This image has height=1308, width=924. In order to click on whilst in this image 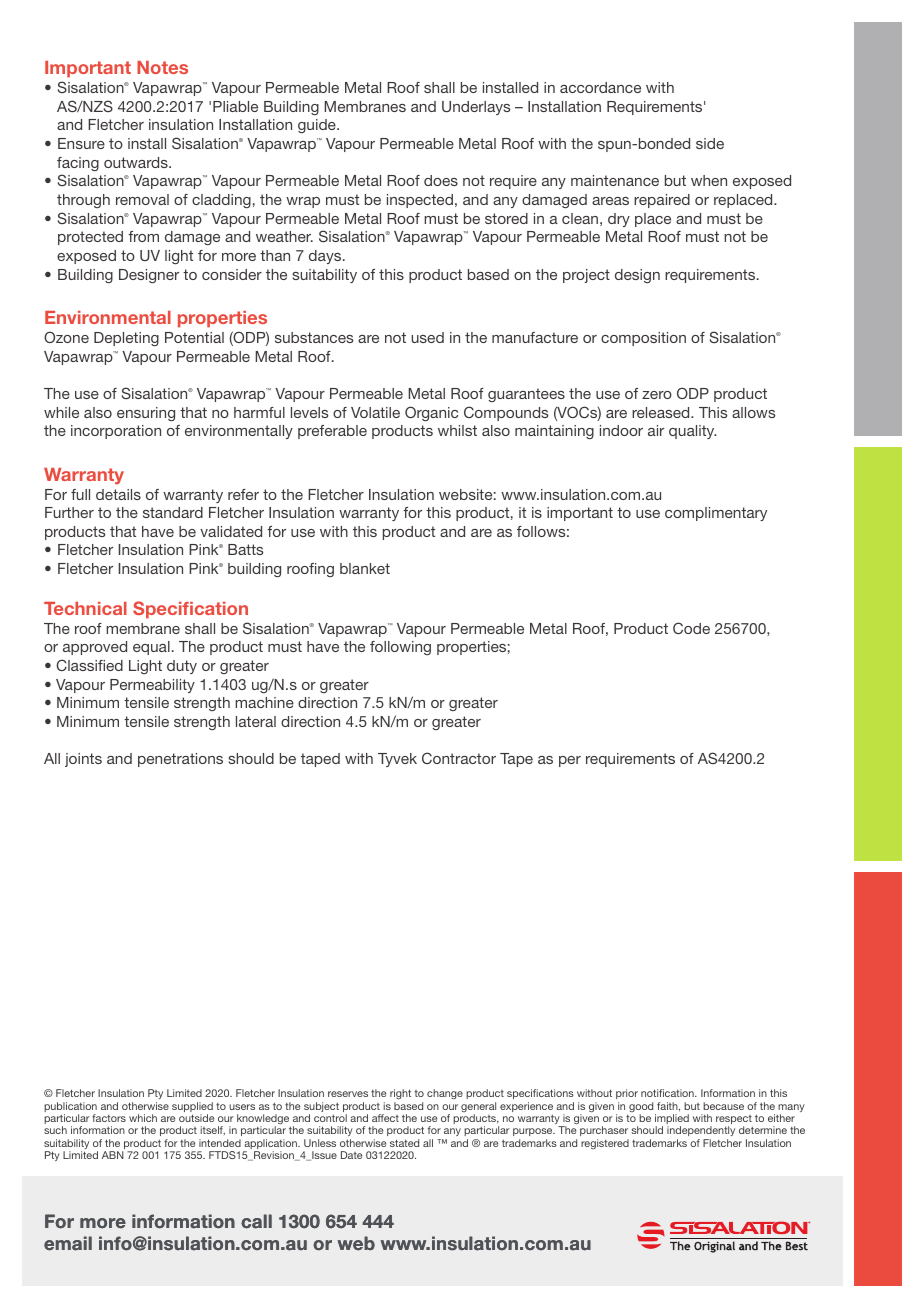, I will do `click(457, 430)`.
